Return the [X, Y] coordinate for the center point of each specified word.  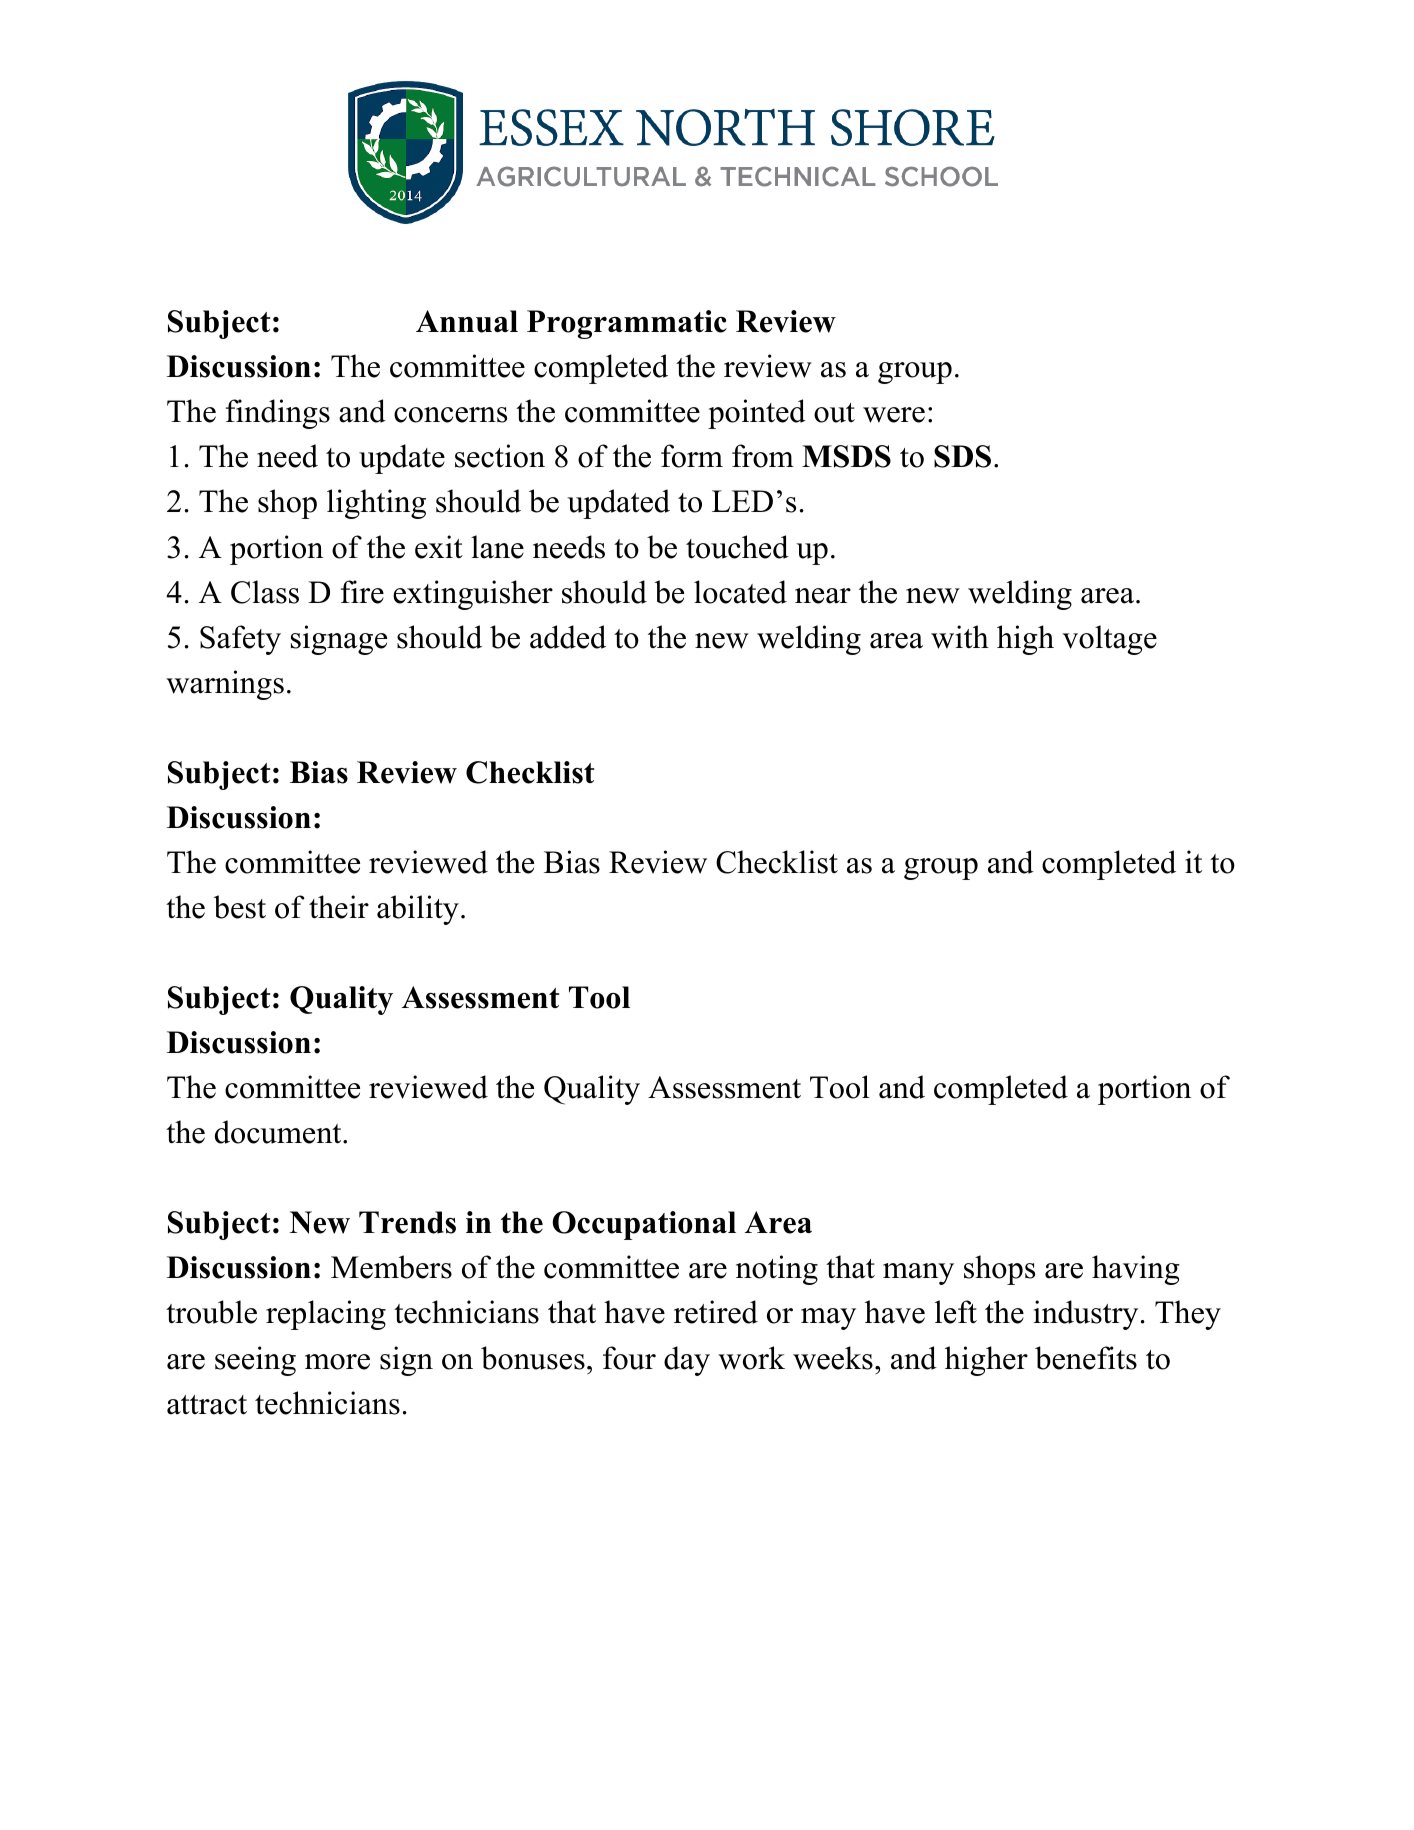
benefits [1086, 1358]
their [339, 907]
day [687, 1361]
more [337, 1362]
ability [418, 910]
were [894, 415]
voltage [1109, 640]
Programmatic [627, 324]
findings [278, 414]
